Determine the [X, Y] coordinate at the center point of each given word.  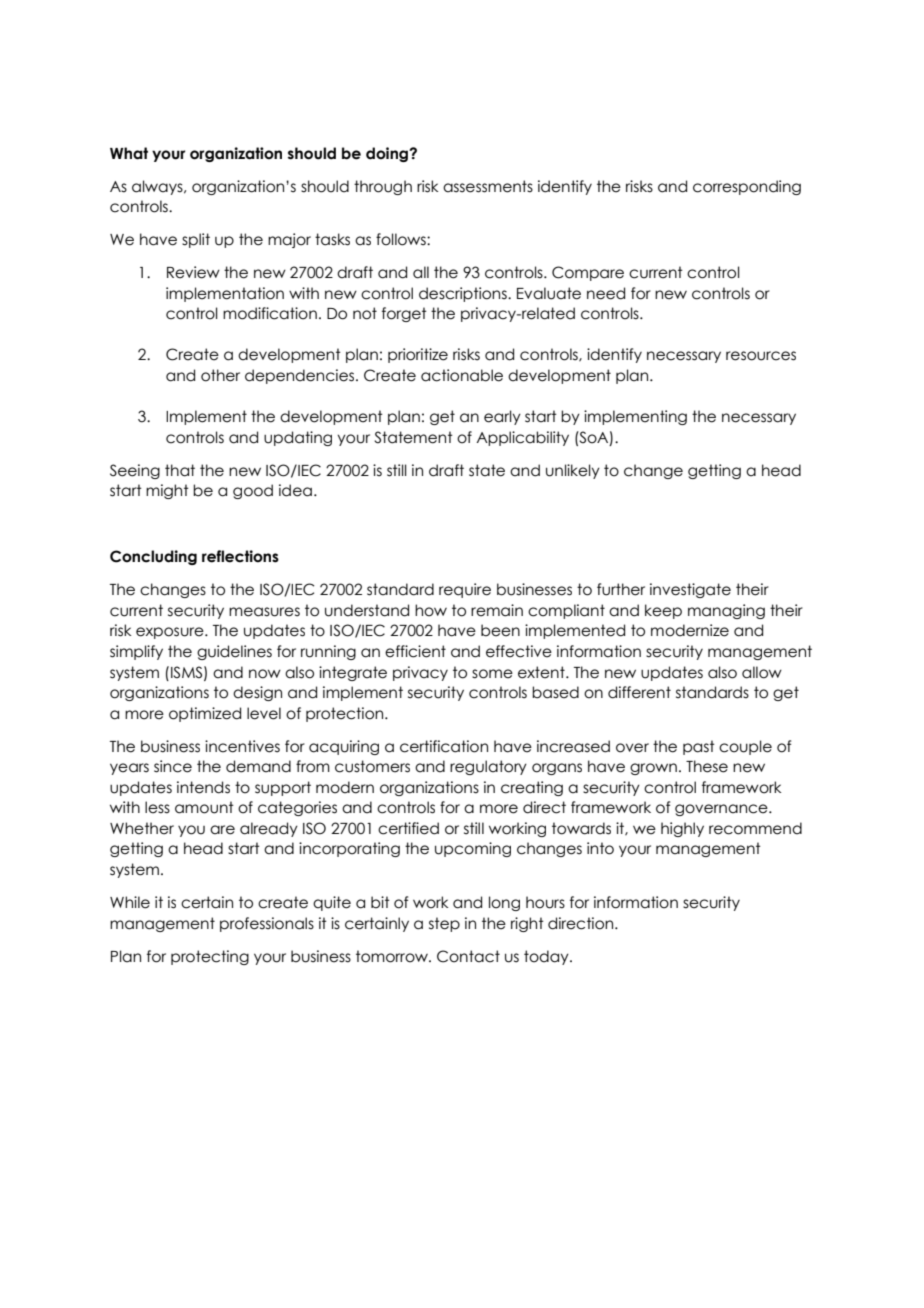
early [502, 417]
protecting [210, 957]
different [639, 692]
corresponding [747, 187]
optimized [205, 714]
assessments [488, 186]
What [129, 153]
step [444, 924]
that [180, 470]
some [492, 674]
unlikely [573, 471]
